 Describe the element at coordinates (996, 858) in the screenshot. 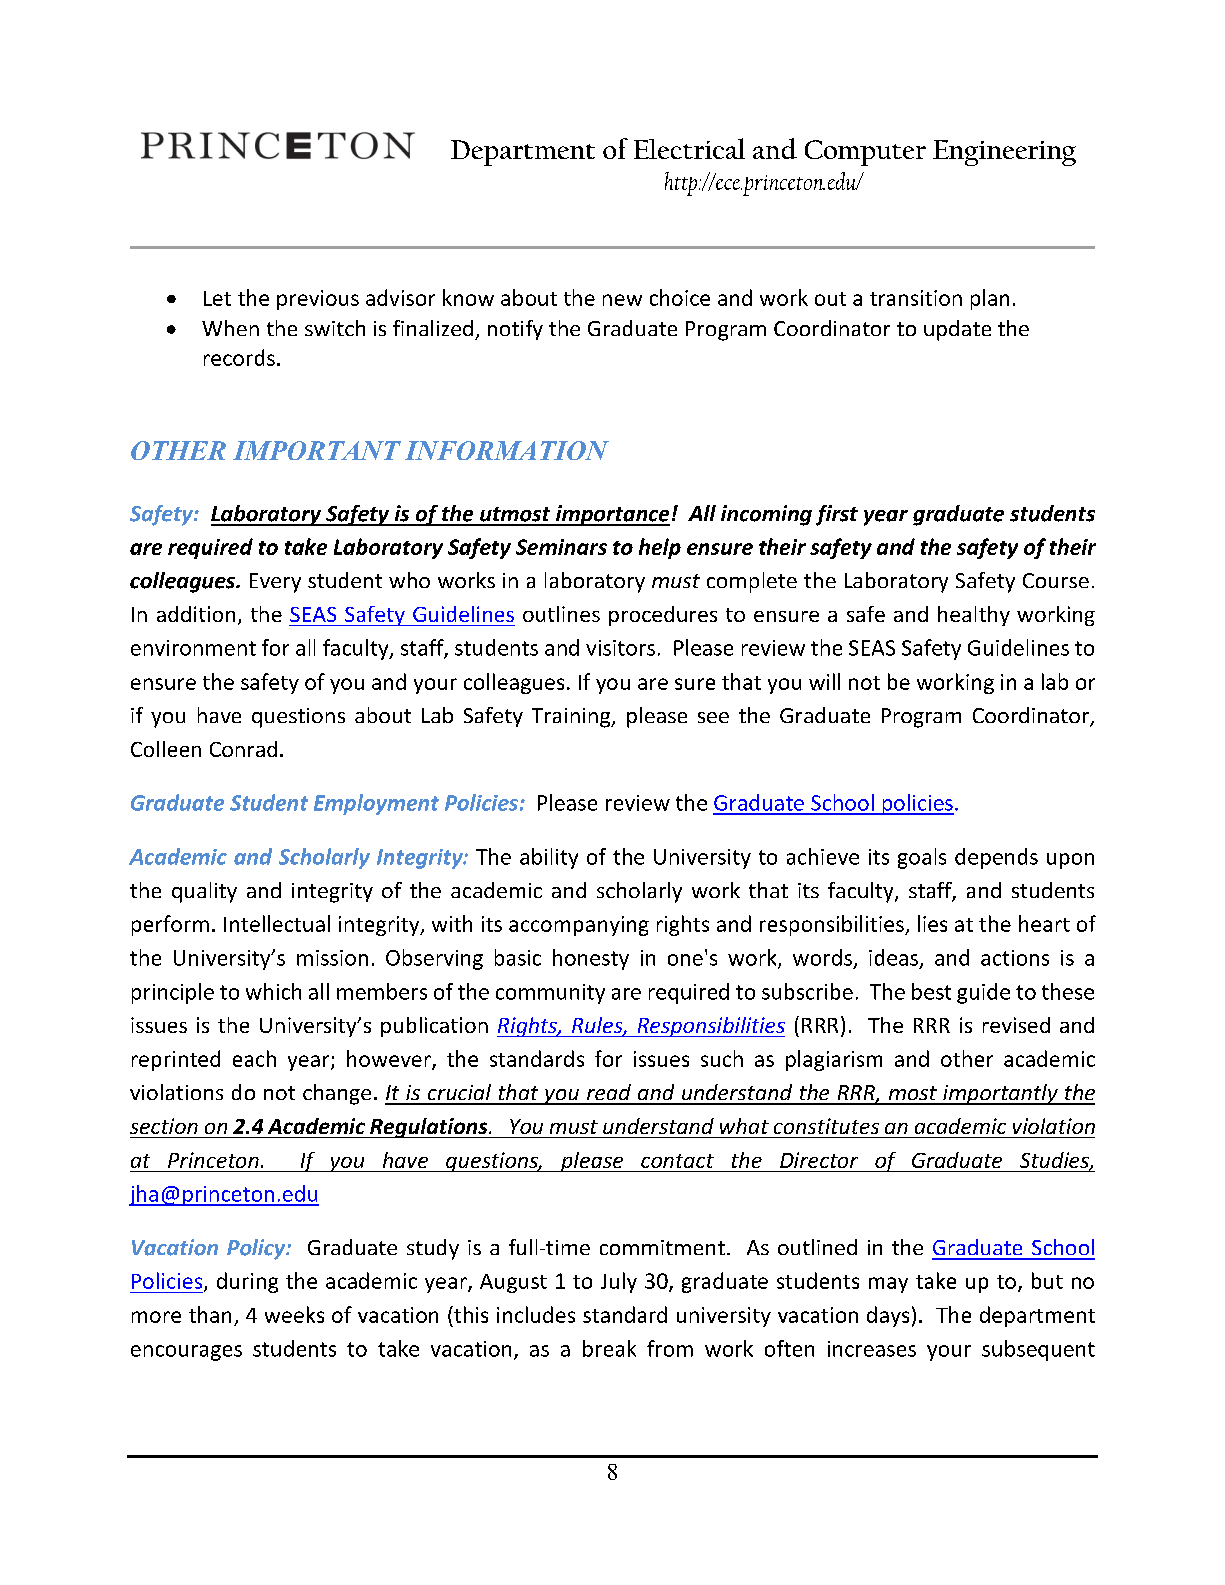

I see `depends` at that location.
